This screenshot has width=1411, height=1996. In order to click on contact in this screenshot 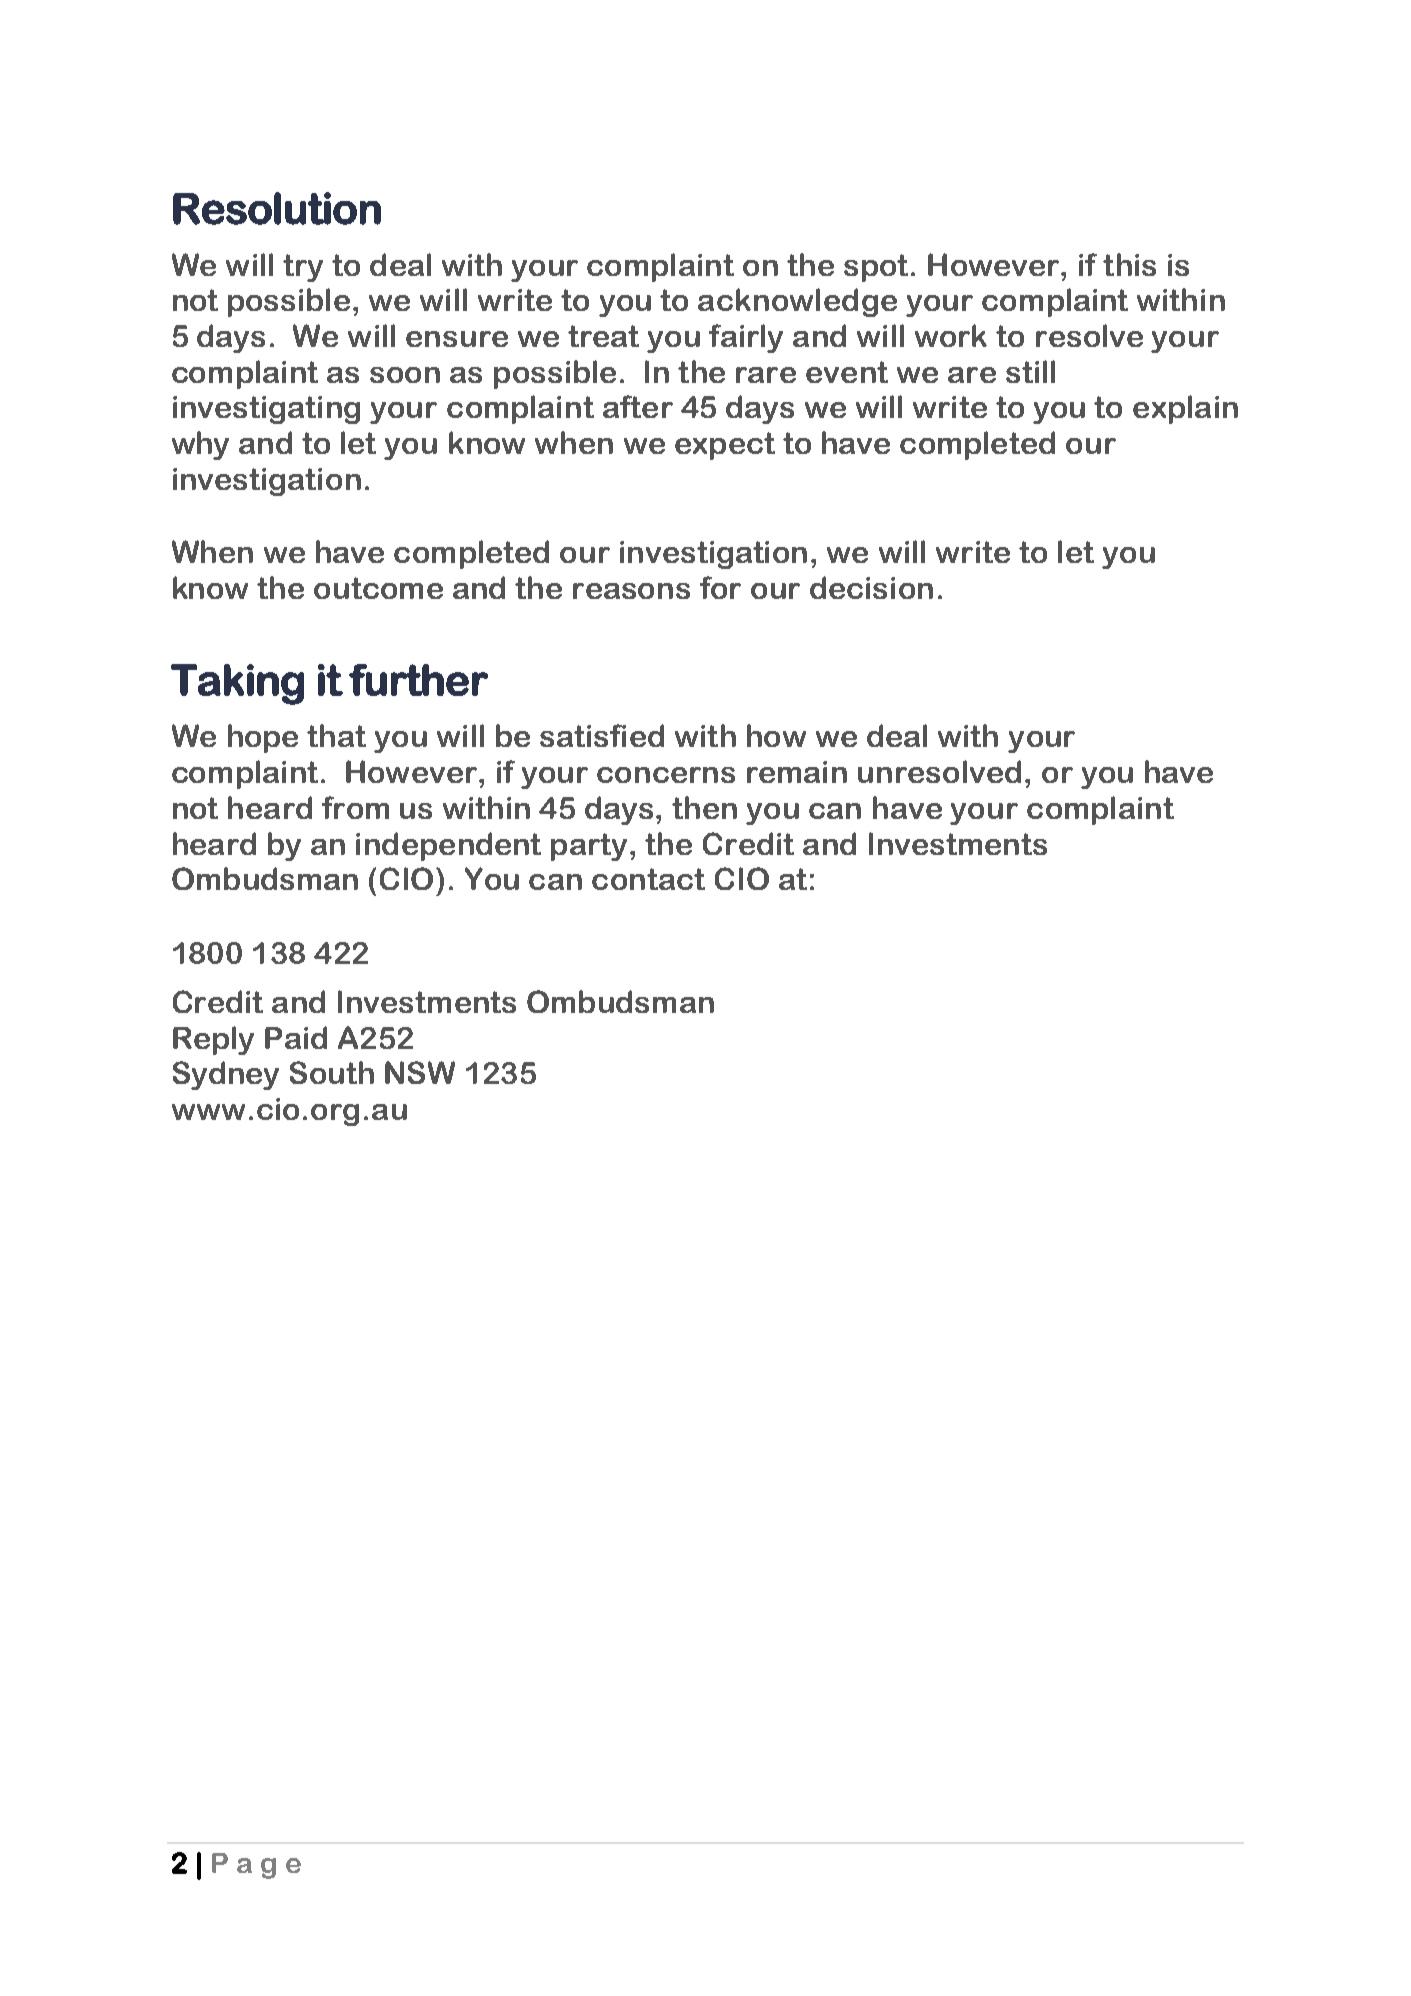, I will do `click(648, 879)`.
